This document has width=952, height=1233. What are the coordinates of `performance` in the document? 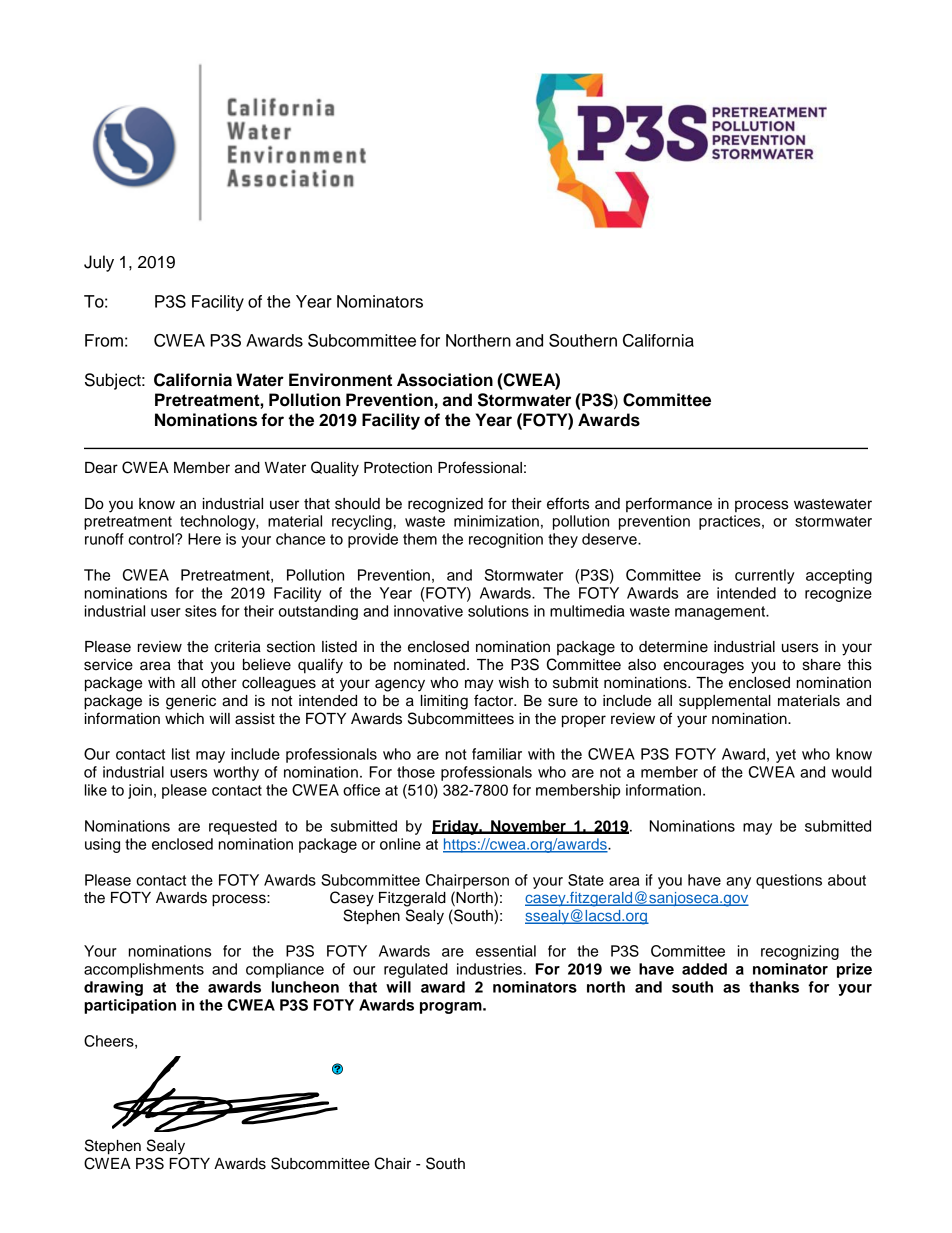 It's located at (669, 504).
